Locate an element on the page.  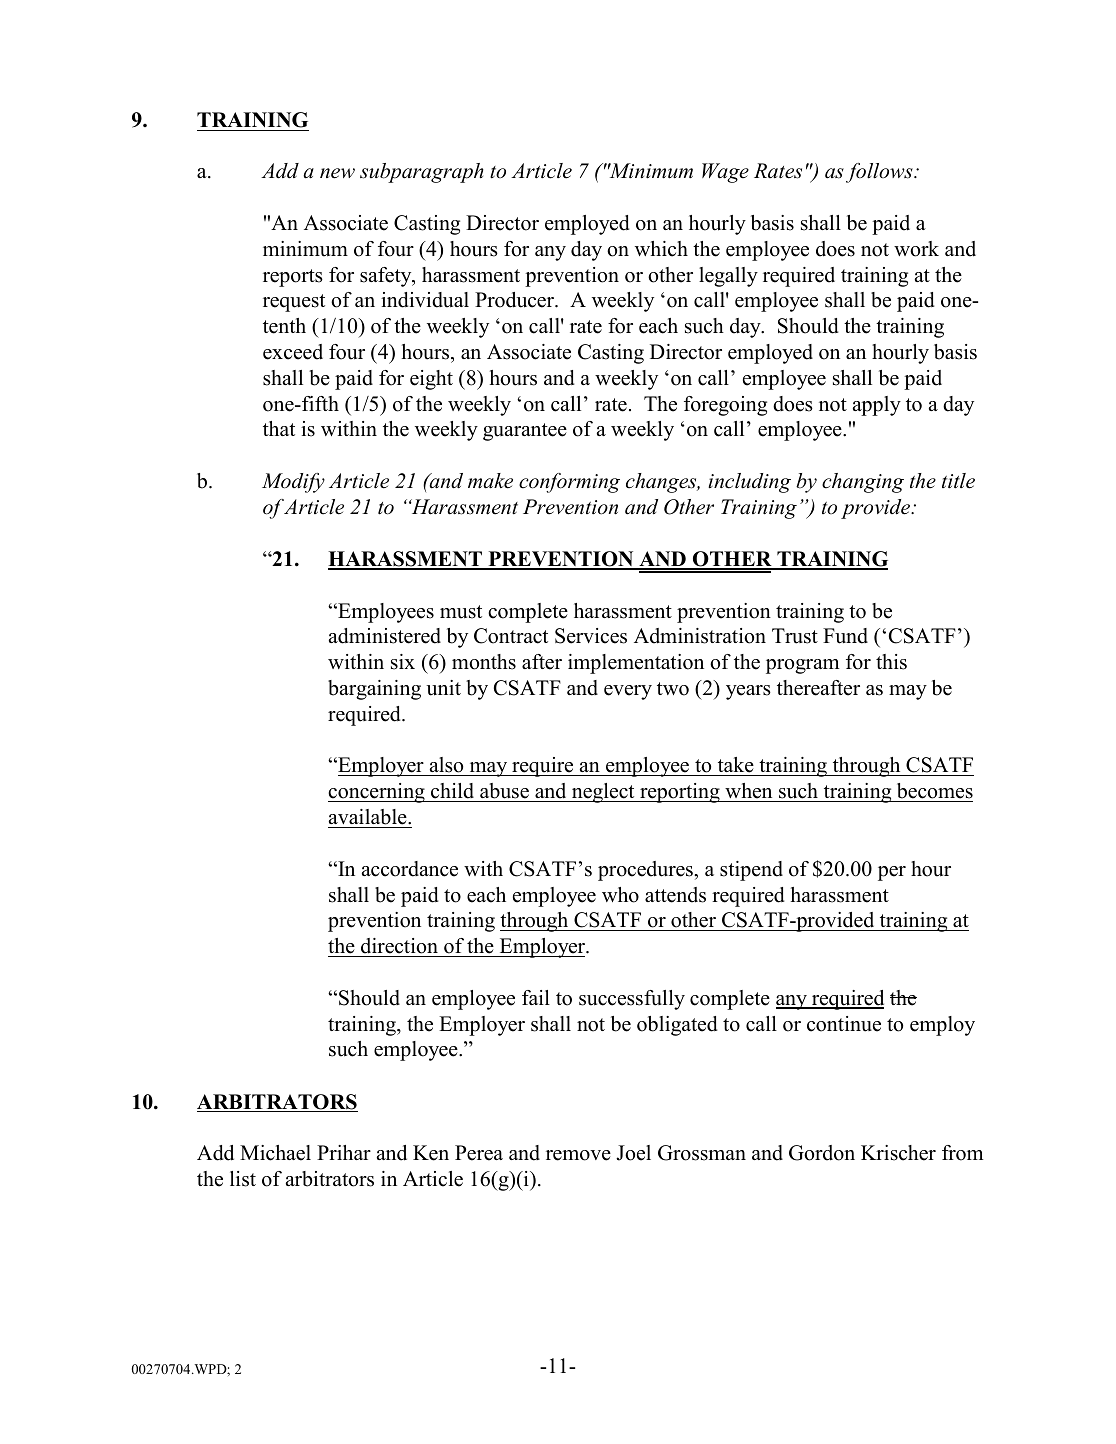
every is located at coordinates (628, 692).
